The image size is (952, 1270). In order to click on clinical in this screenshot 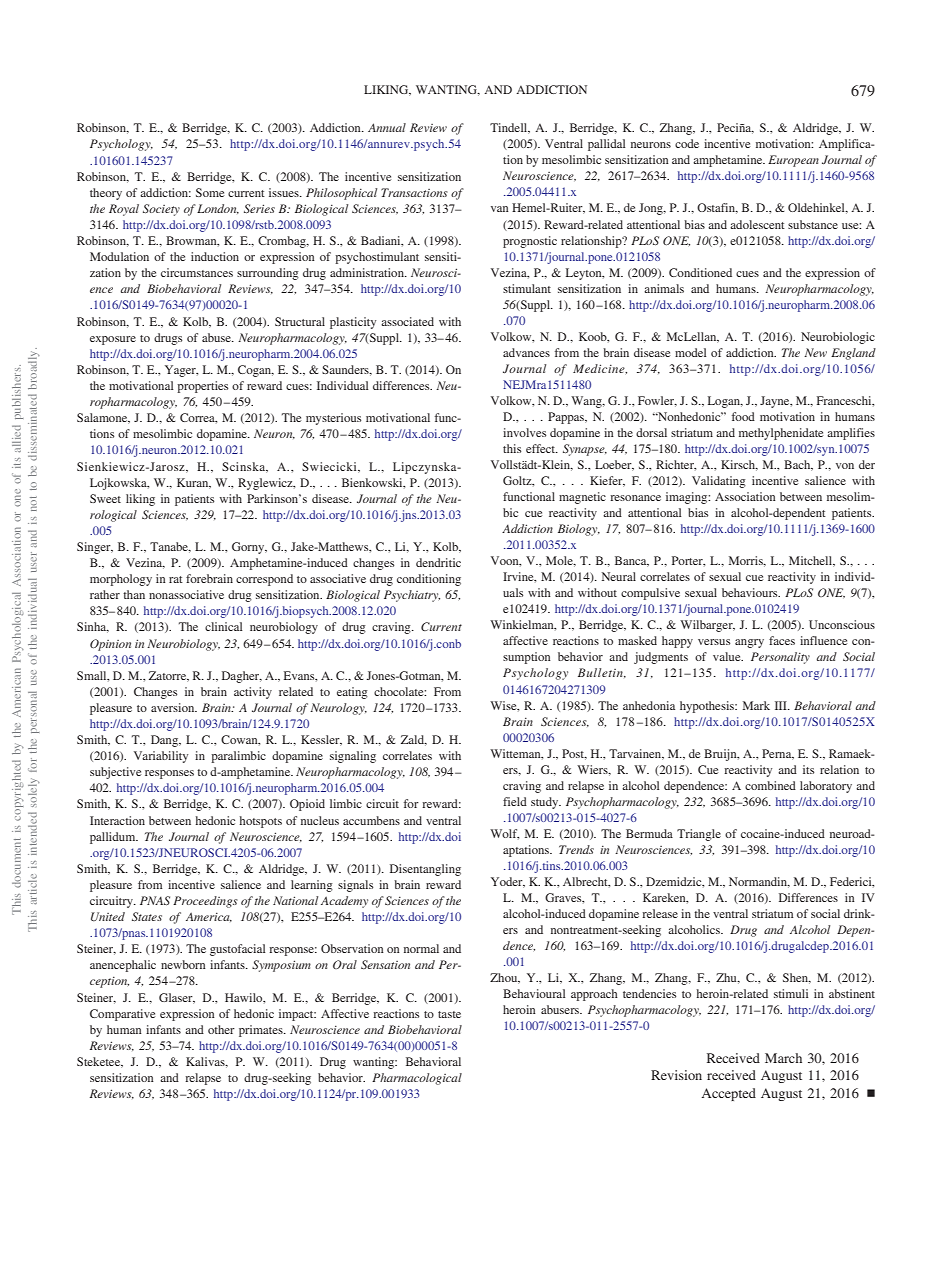, I will do `click(223, 626)`.
